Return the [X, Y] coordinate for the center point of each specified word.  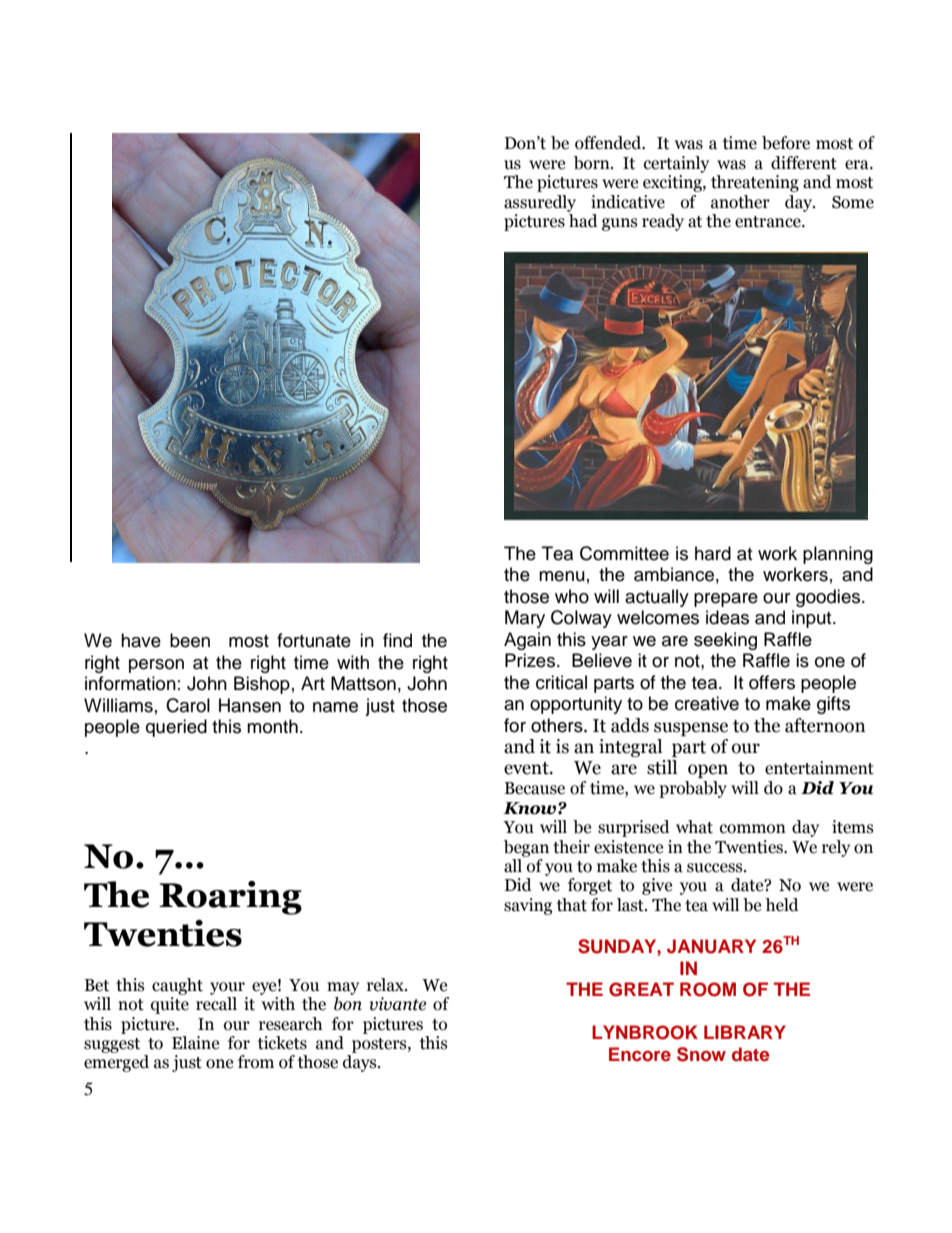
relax [386, 985]
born [593, 163]
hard [713, 553]
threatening [755, 183]
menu [562, 576]
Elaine [195, 1043]
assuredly [540, 203]
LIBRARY [745, 1032]
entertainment [819, 768]
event [527, 768]
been [190, 640]
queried [176, 728]
